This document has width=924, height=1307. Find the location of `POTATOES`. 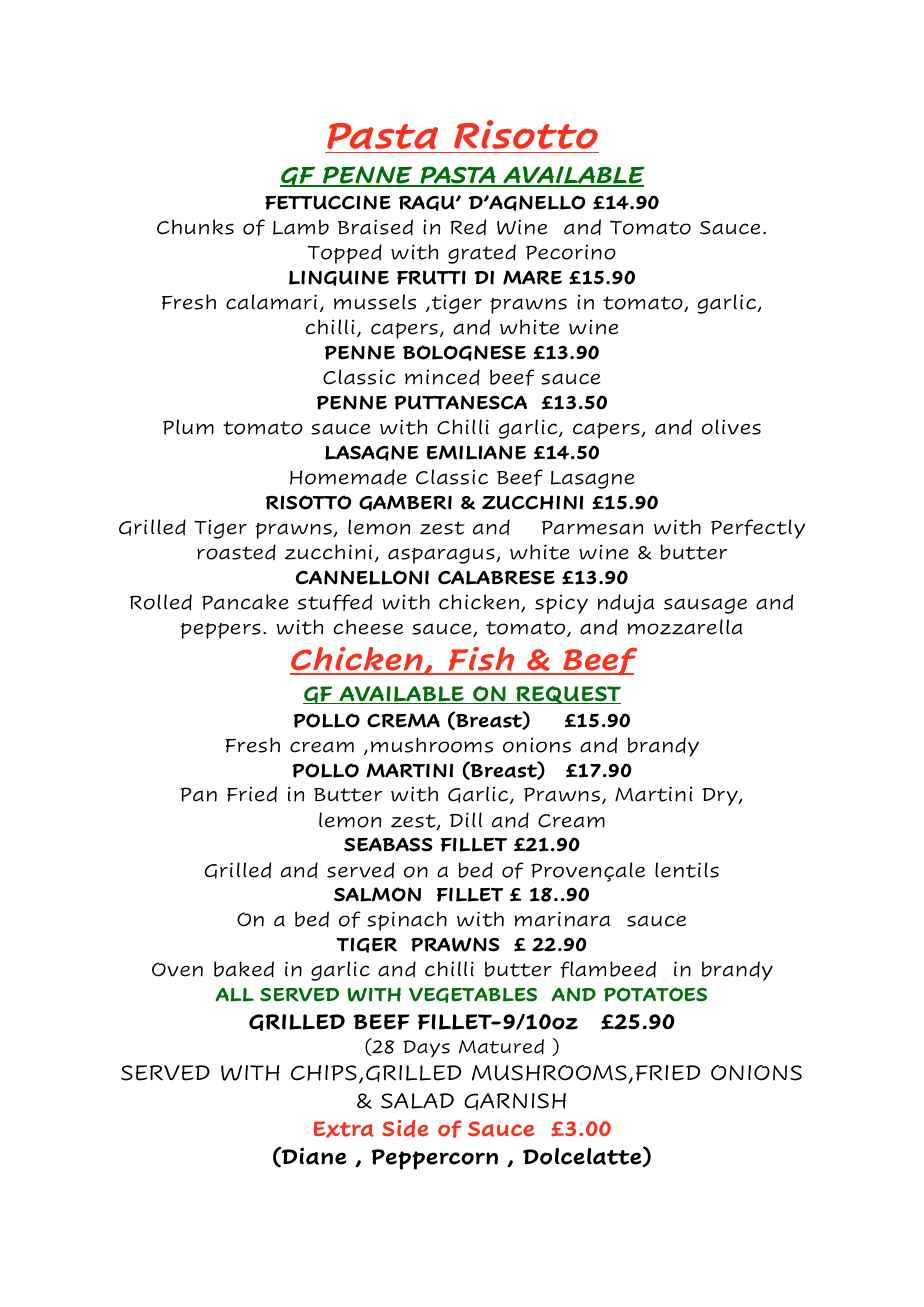

POTATOES is located at coordinates (655, 994).
